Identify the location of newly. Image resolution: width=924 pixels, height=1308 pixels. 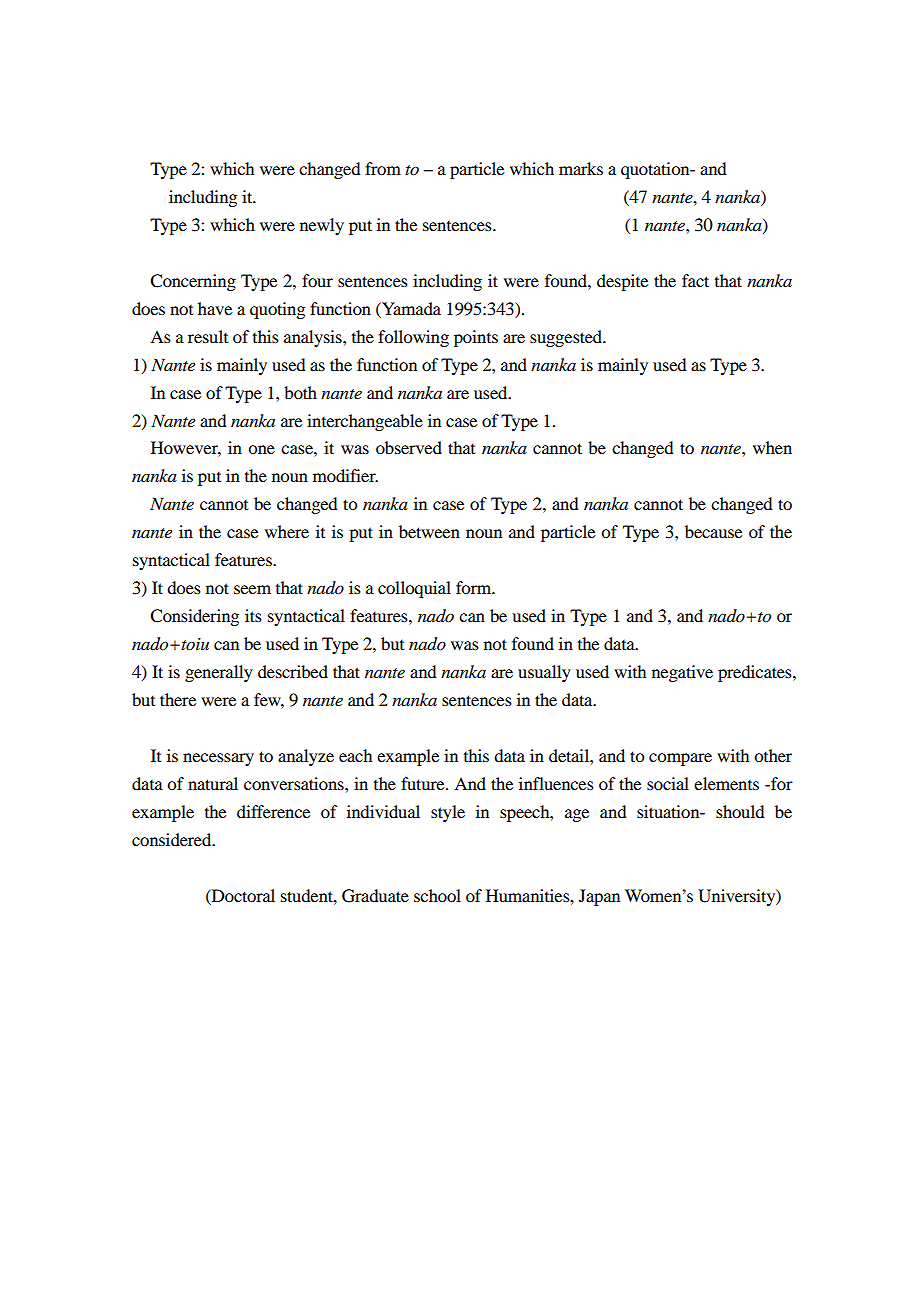
(322, 226).
